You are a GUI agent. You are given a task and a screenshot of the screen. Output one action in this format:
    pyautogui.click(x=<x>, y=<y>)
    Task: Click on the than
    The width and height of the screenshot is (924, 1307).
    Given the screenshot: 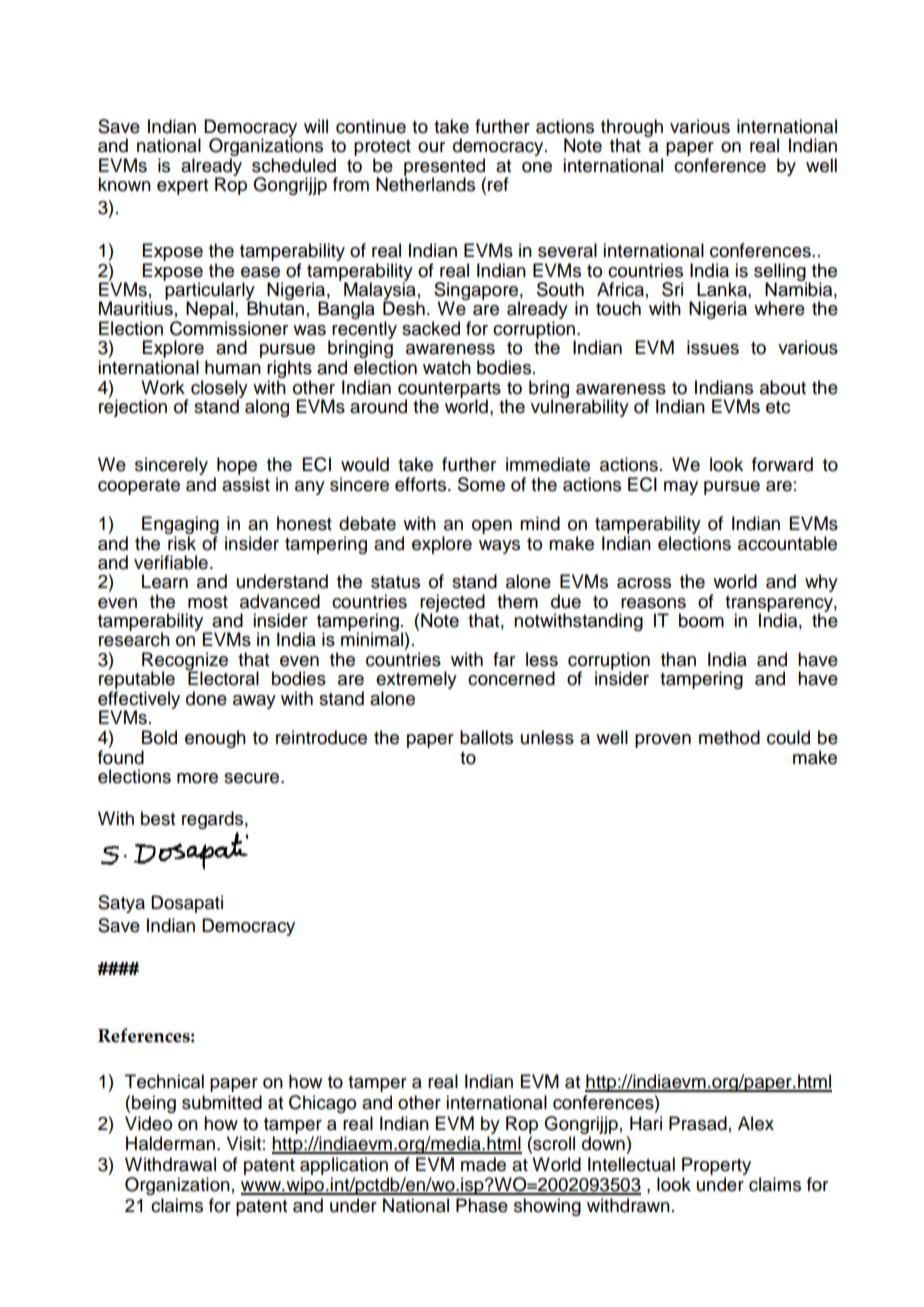 What is the action you would take?
    pyautogui.click(x=678, y=659)
